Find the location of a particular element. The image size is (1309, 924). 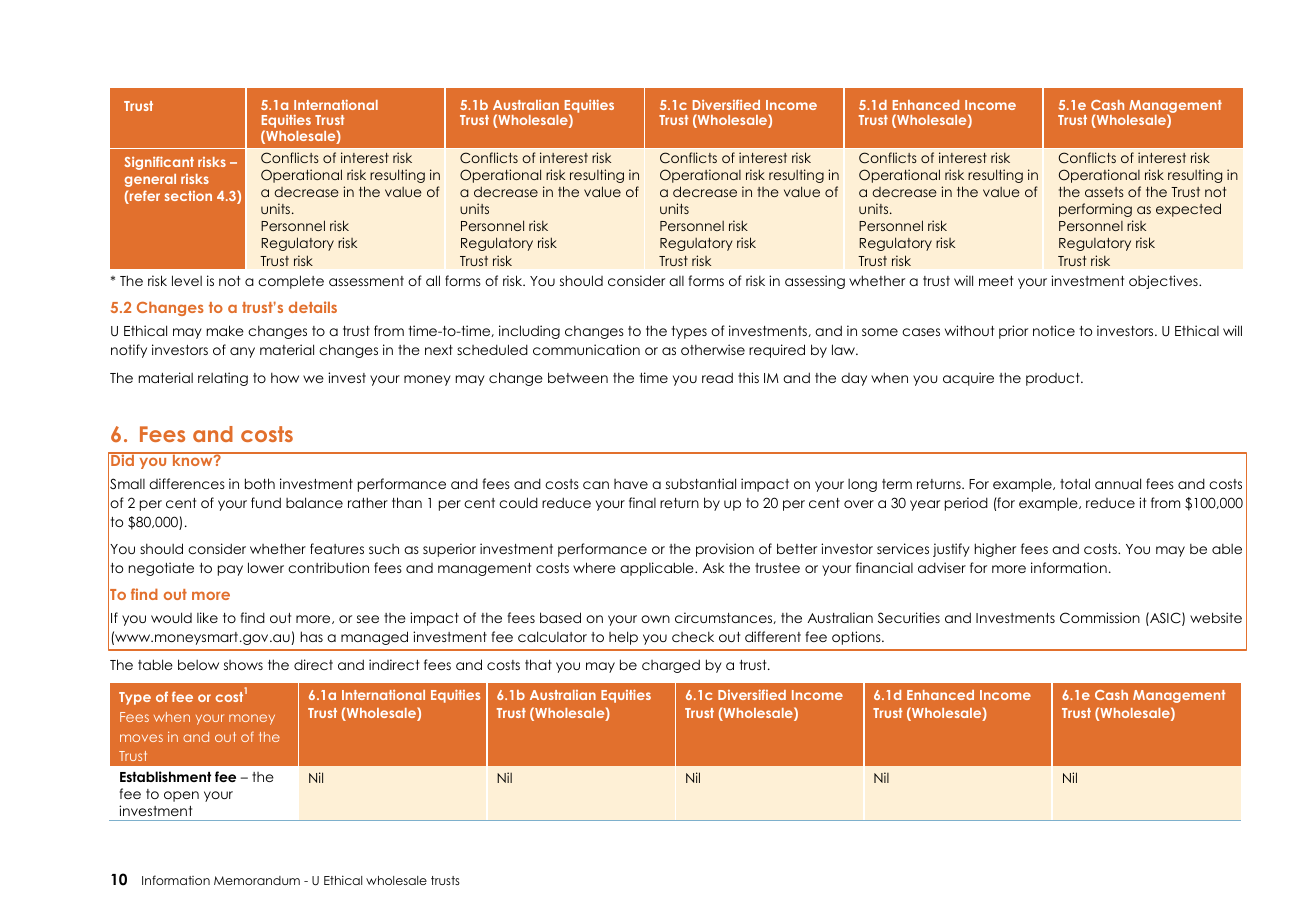

read is located at coordinates (717, 377).
